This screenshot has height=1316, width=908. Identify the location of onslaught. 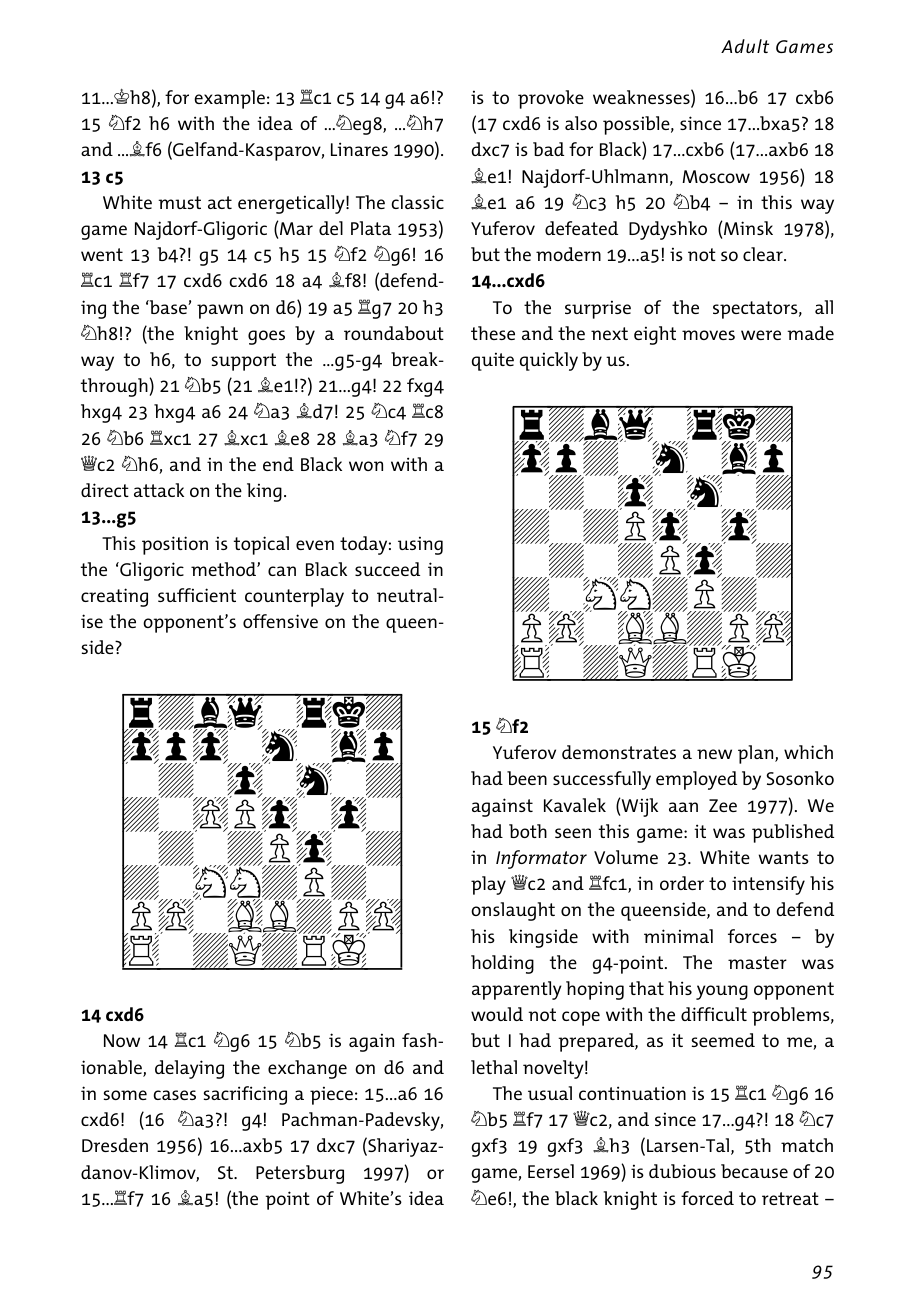
(513, 911).
